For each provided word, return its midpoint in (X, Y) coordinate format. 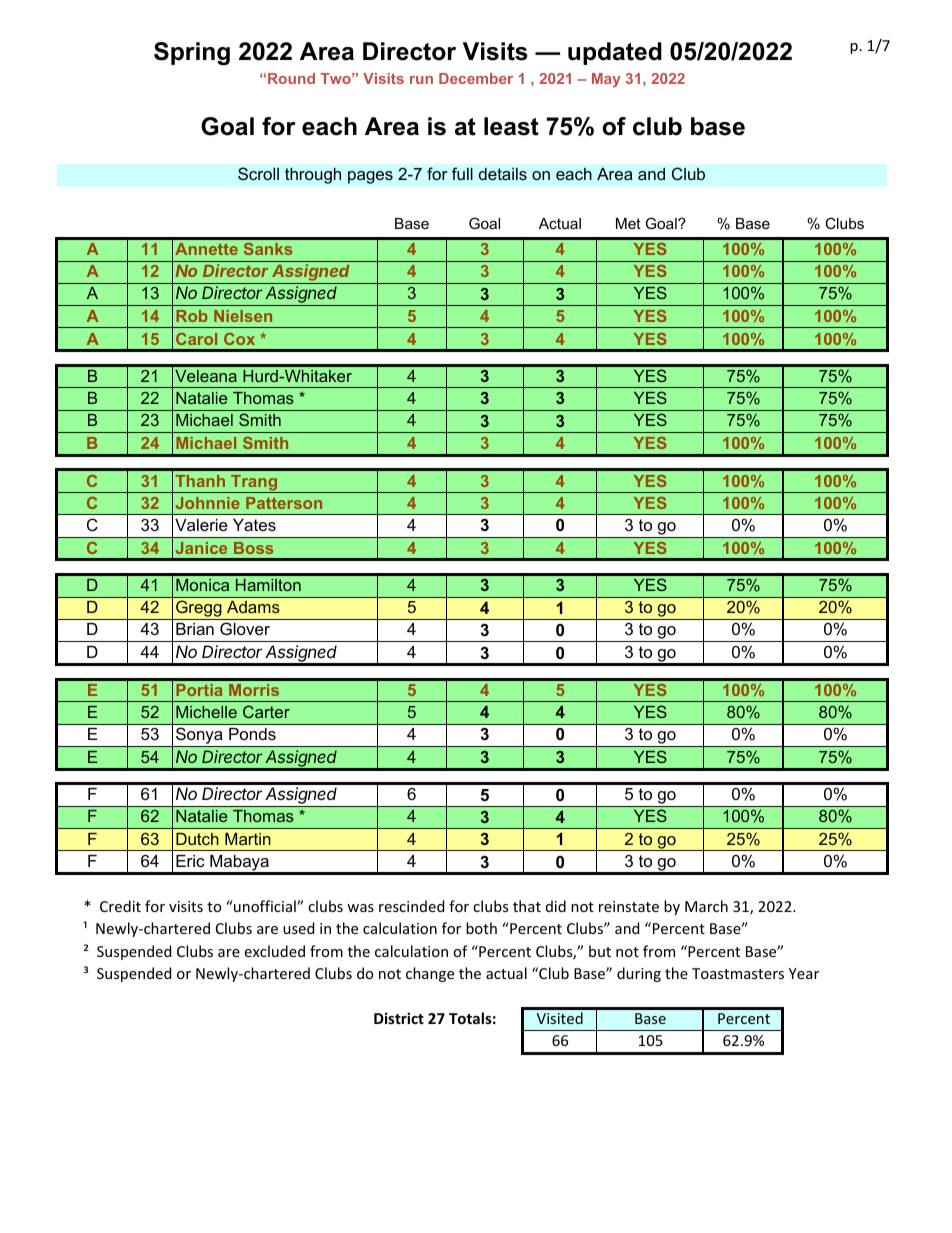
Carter (266, 711)
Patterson (284, 503)
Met (628, 223)
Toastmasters (738, 973)
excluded (275, 951)
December (476, 78)
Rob (192, 316)
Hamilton (268, 585)
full (462, 173)
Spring (192, 53)
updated (615, 53)
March (706, 906)
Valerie (201, 525)
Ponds (252, 734)
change (430, 974)
